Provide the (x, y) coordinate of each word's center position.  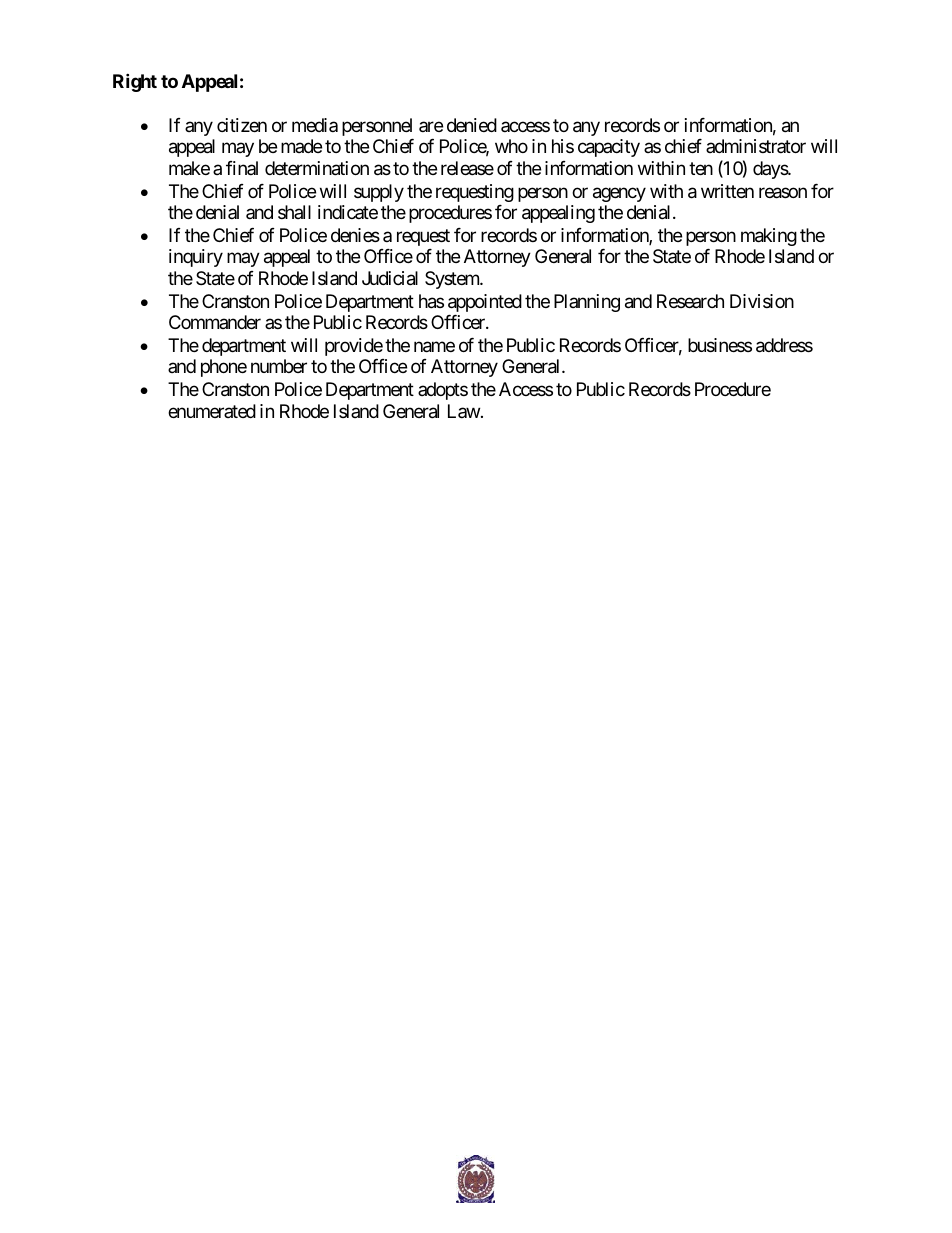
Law (464, 411)
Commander (215, 322)
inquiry (196, 258)
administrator (756, 146)
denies (355, 235)
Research (690, 301)
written (727, 191)
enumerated (212, 411)
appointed (485, 303)
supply (379, 193)
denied (472, 125)
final (242, 168)
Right (135, 82)
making (769, 237)
